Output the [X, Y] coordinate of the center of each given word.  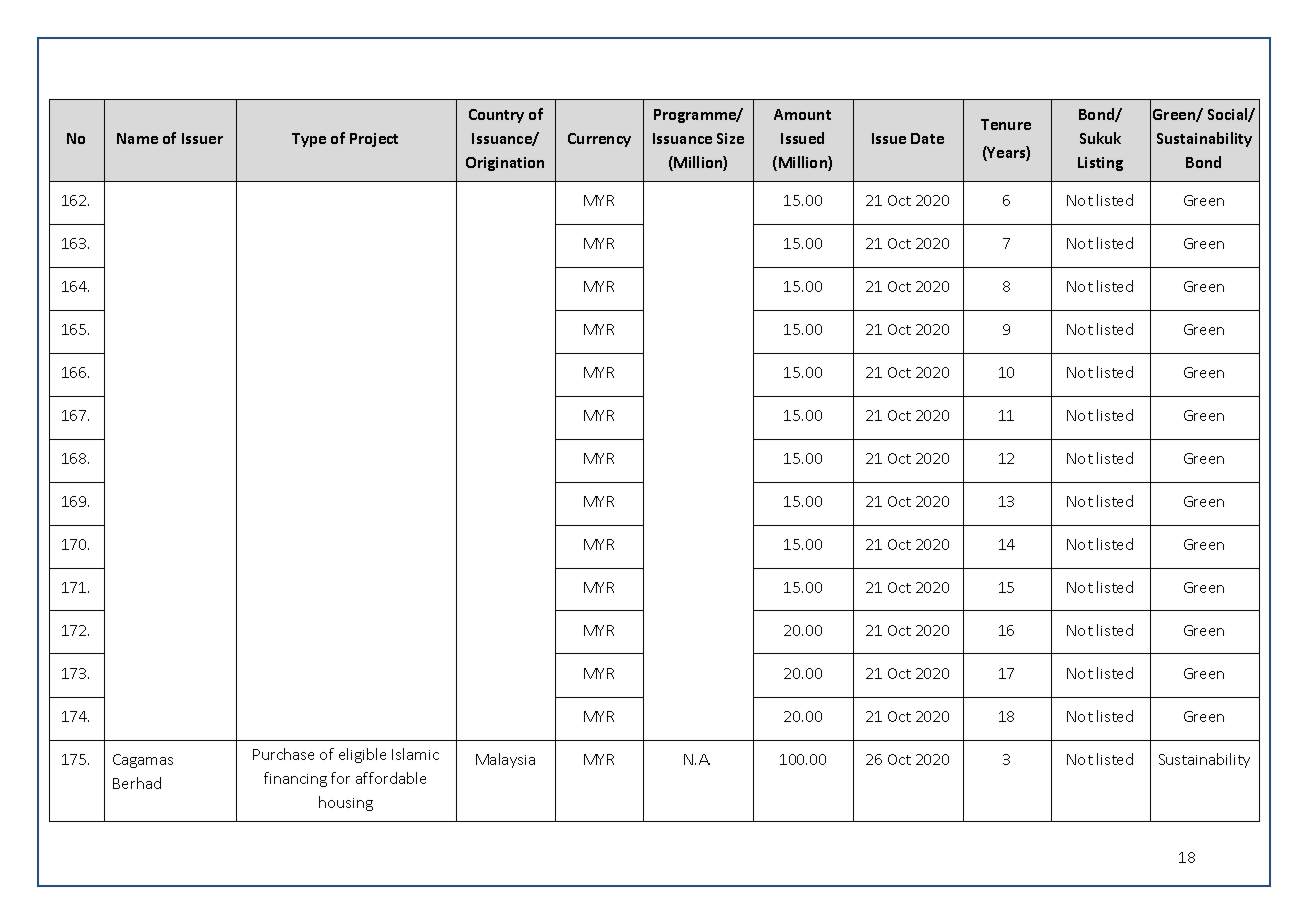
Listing [1100, 164]
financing [295, 779]
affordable [391, 778]
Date [927, 138]
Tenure [1006, 124]
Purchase [283, 754]
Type [309, 140]
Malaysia [505, 760]
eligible [362, 755]
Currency [599, 140]
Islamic [415, 754]
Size [730, 138]
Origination [505, 164]
